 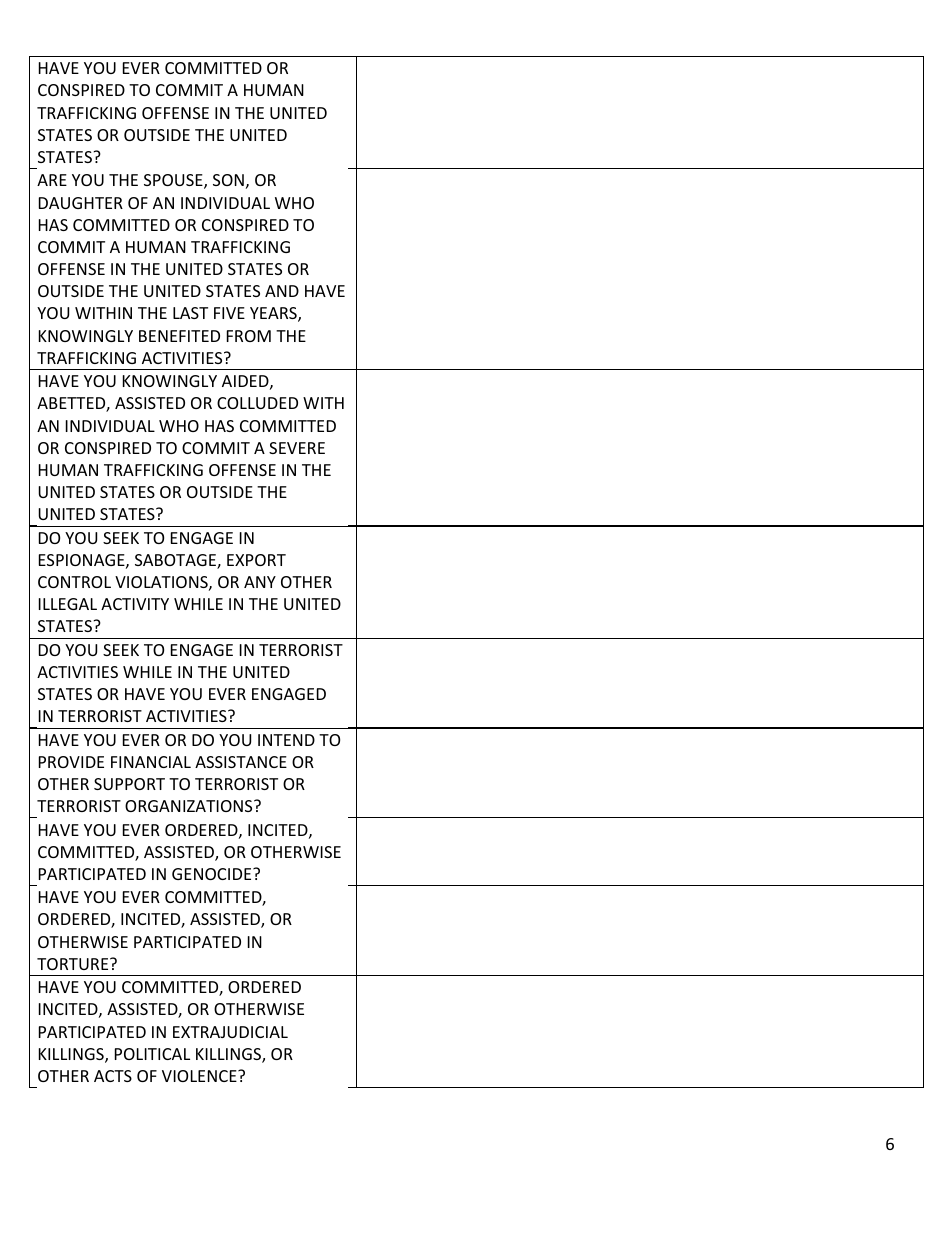 What do you see at coordinates (81, 203) in the screenshot?
I see `DAUGHTER` at bounding box center [81, 203].
